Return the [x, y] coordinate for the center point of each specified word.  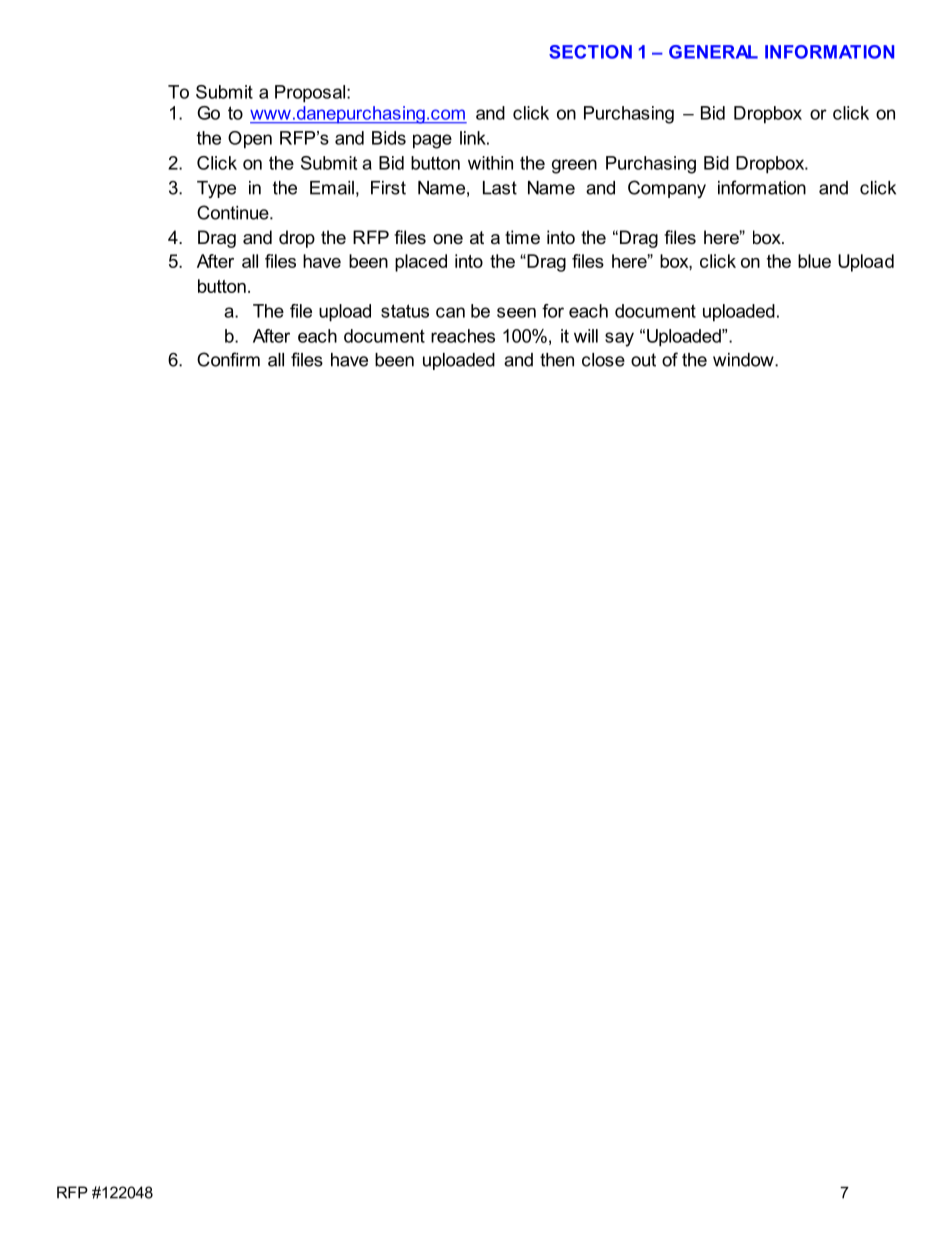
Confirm [228, 359]
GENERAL [713, 52]
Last [500, 188]
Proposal [310, 94]
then [557, 360]
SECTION [590, 52]
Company [667, 189]
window [744, 360]
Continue [234, 212]
